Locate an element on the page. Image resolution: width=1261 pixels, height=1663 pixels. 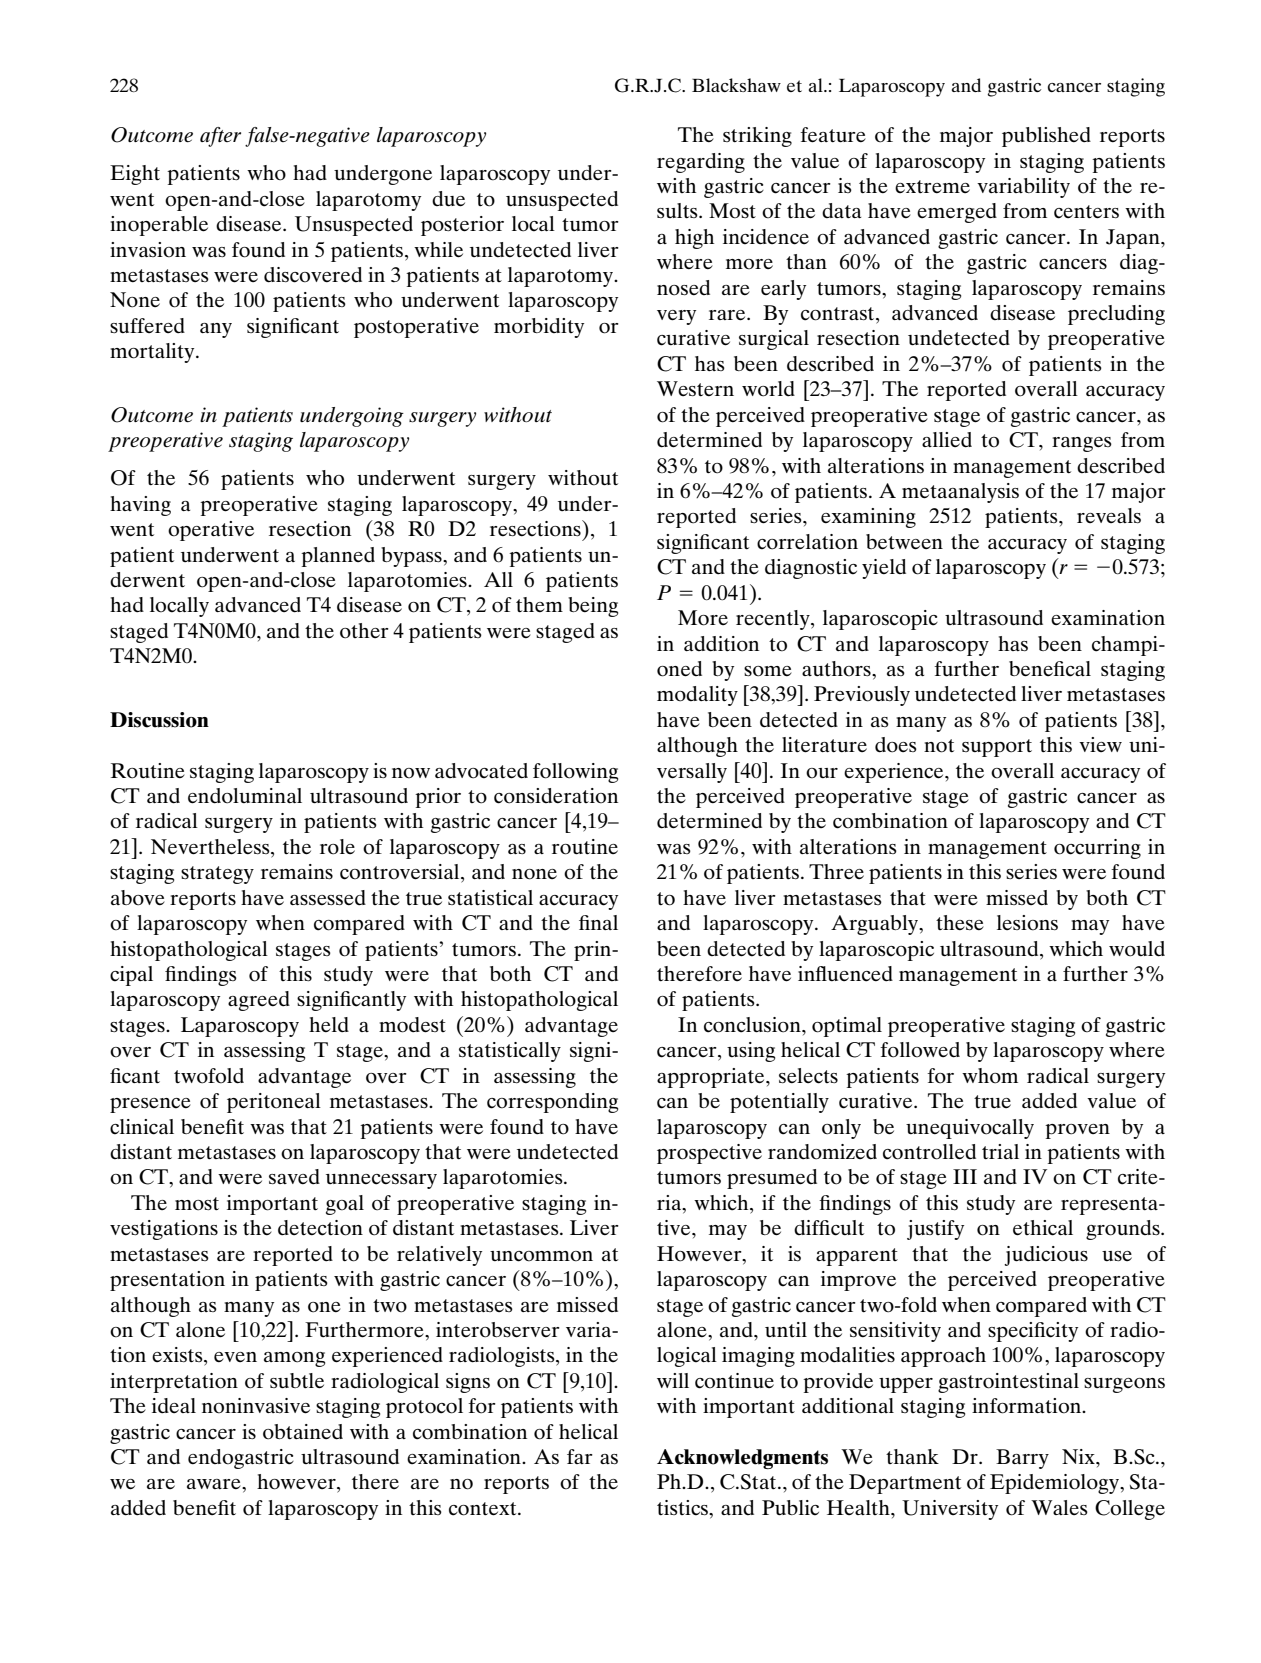
Barry is located at coordinates (1022, 1459).
